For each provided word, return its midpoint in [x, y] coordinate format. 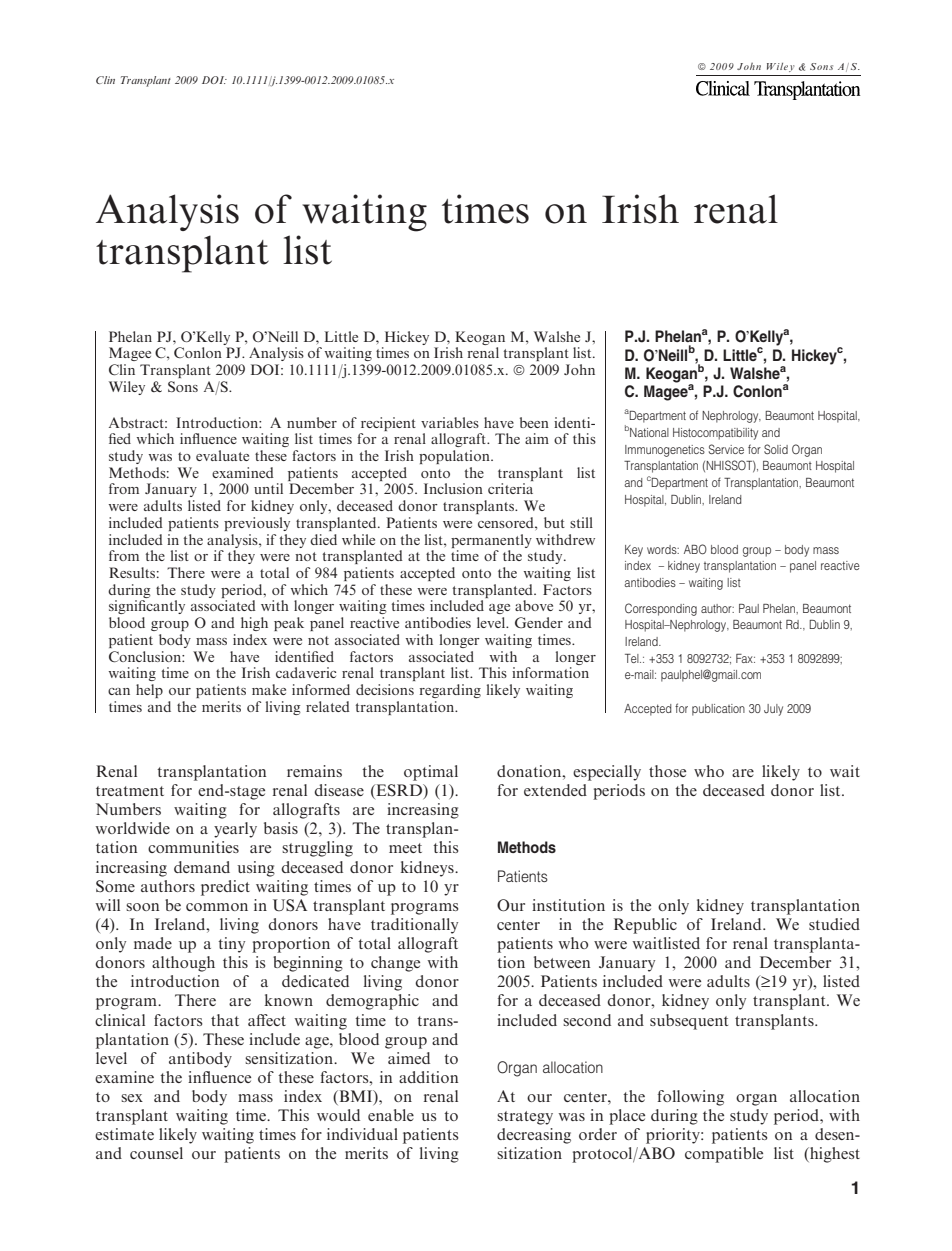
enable [391, 1115]
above [534, 605]
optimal [431, 773]
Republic [645, 926]
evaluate [222, 455]
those [667, 771]
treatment [130, 791]
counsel [156, 1153]
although [183, 964]
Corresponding [661, 609]
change [395, 964]
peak [289, 624]
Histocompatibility [715, 434]
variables [450, 422]
